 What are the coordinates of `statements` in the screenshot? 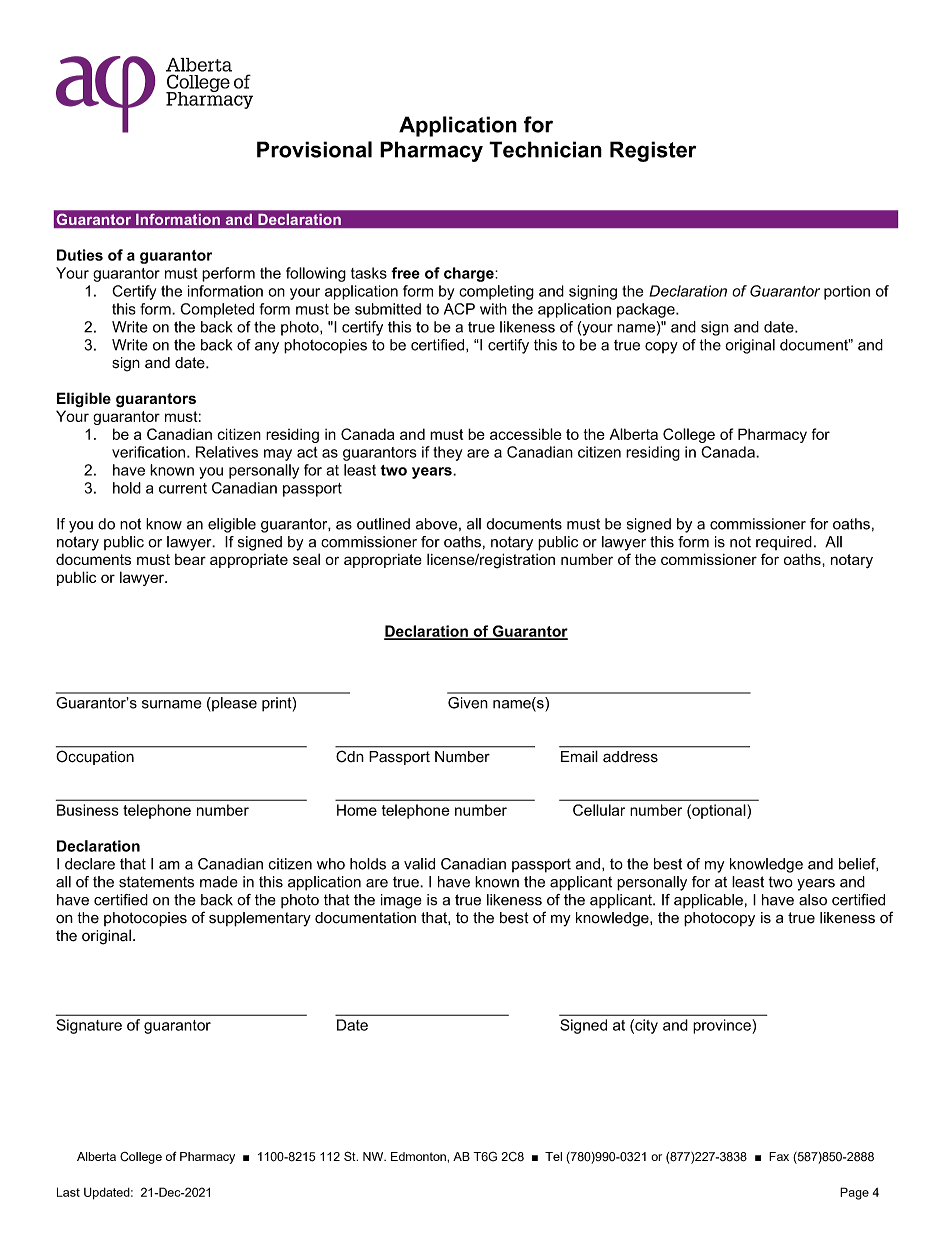 It's located at (156, 882).
